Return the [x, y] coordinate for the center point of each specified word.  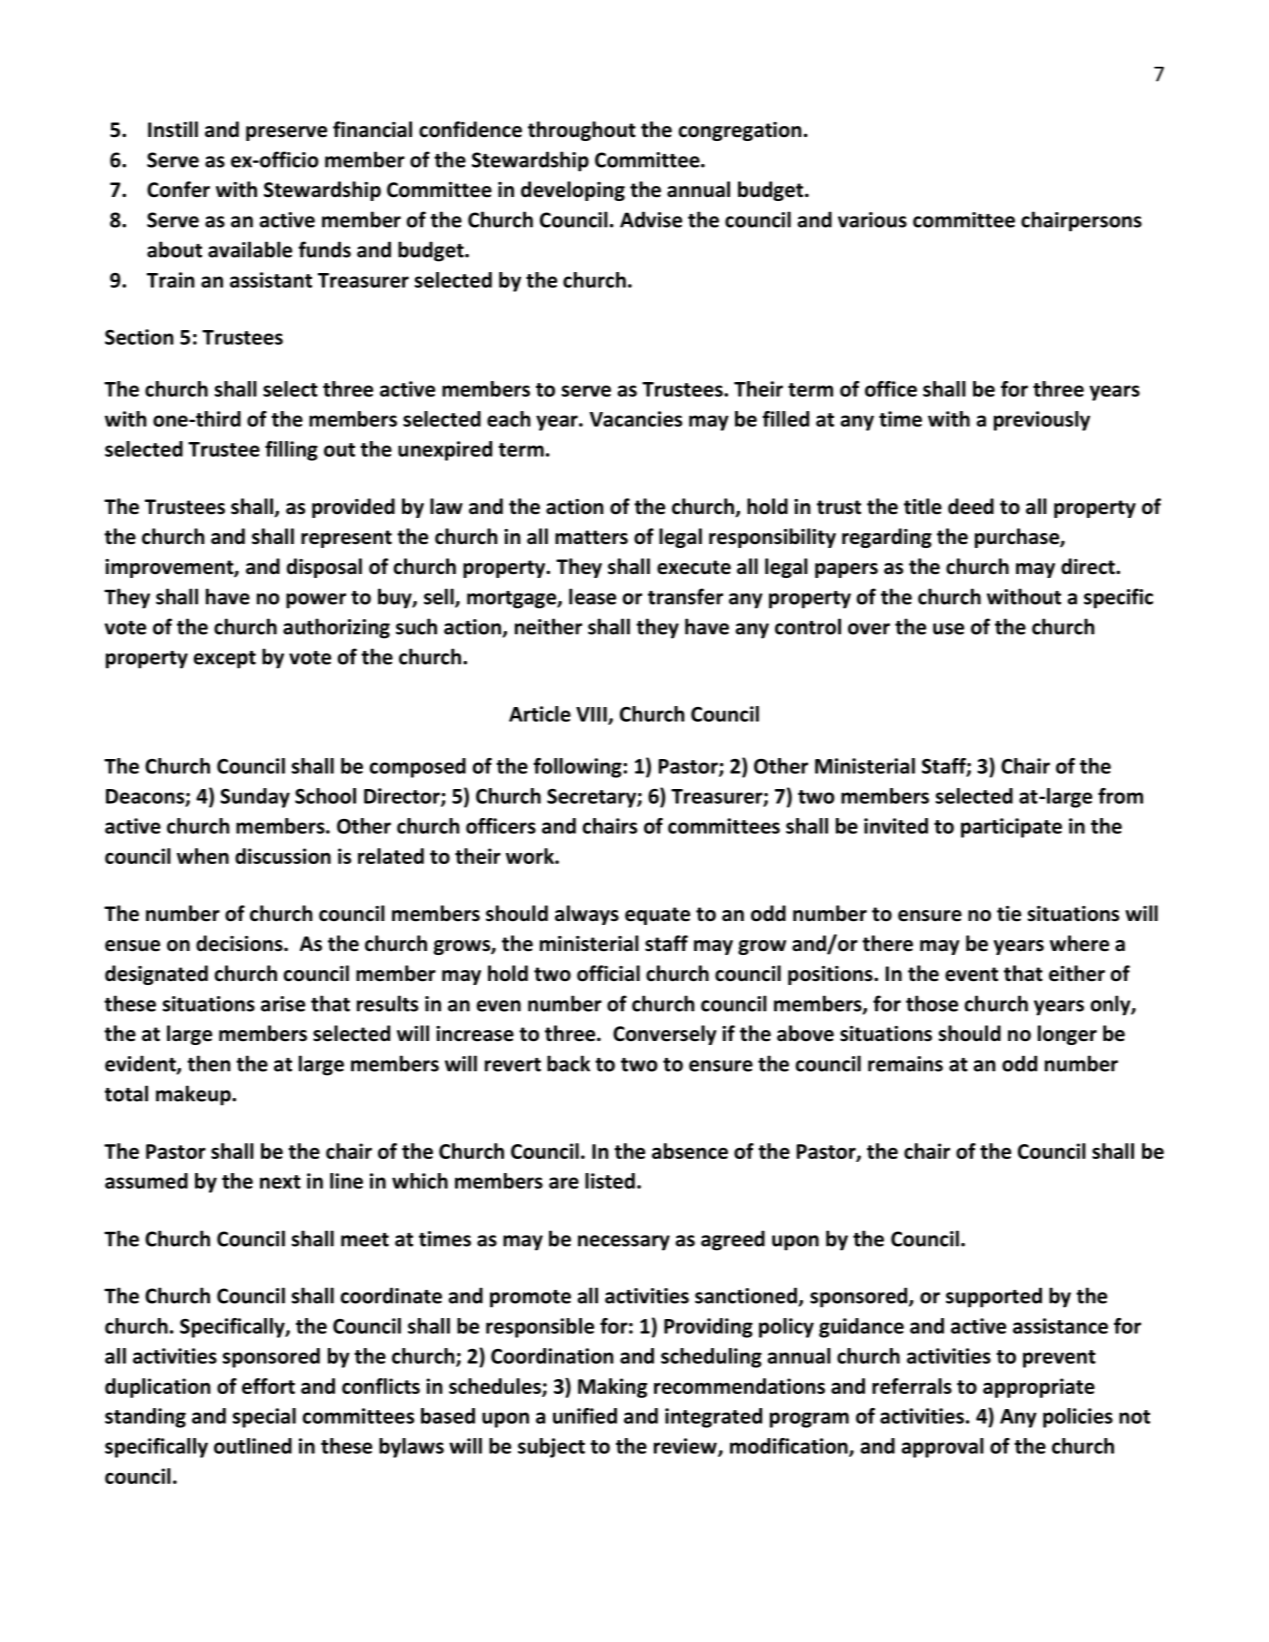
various [872, 220]
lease [592, 596]
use [948, 629]
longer [1067, 1035]
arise [283, 1004]
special [264, 1418]
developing [573, 191]
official [608, 973]
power [316, 601]
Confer [178, 189]
